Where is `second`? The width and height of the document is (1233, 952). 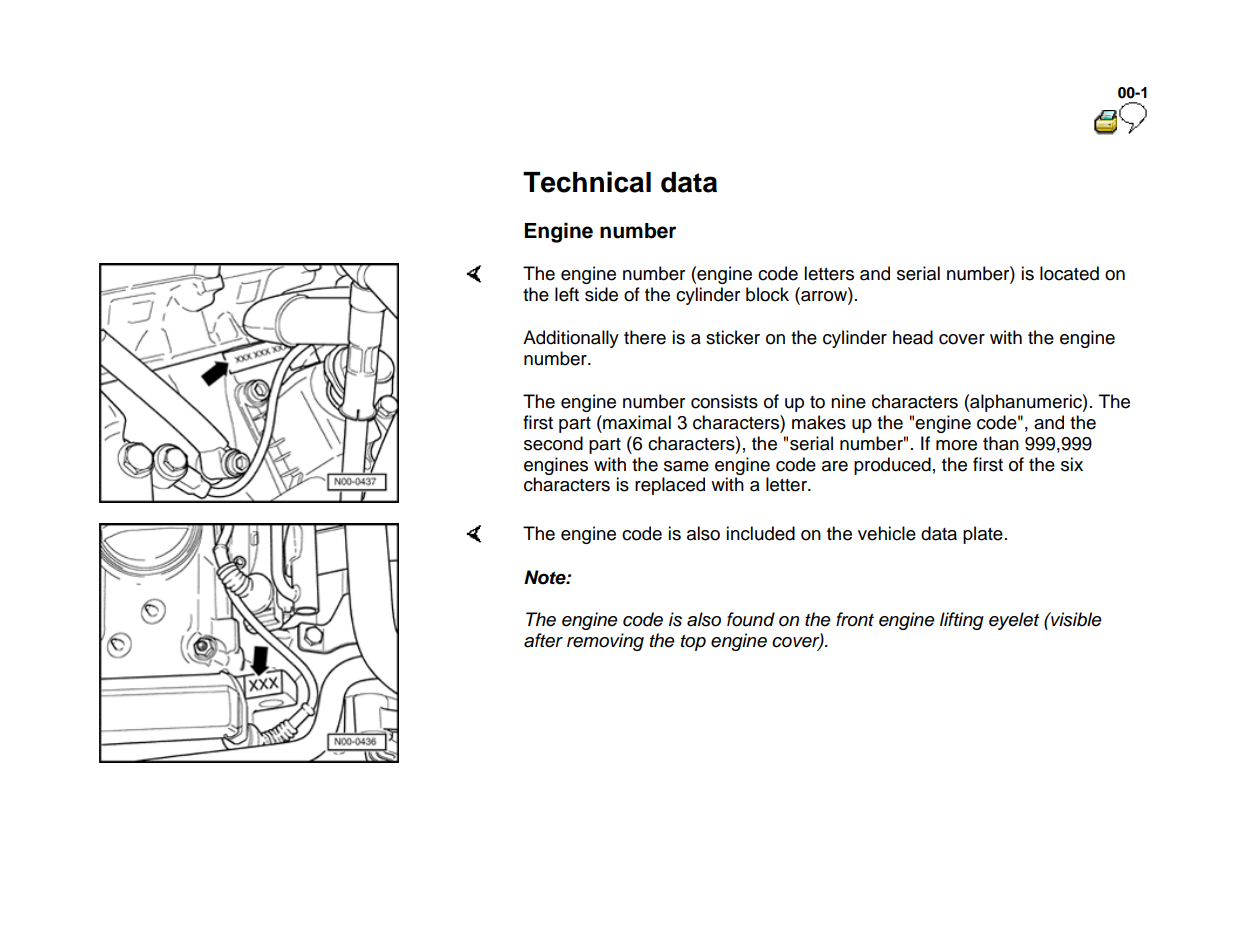
second is located at coordinates (553, 443).
